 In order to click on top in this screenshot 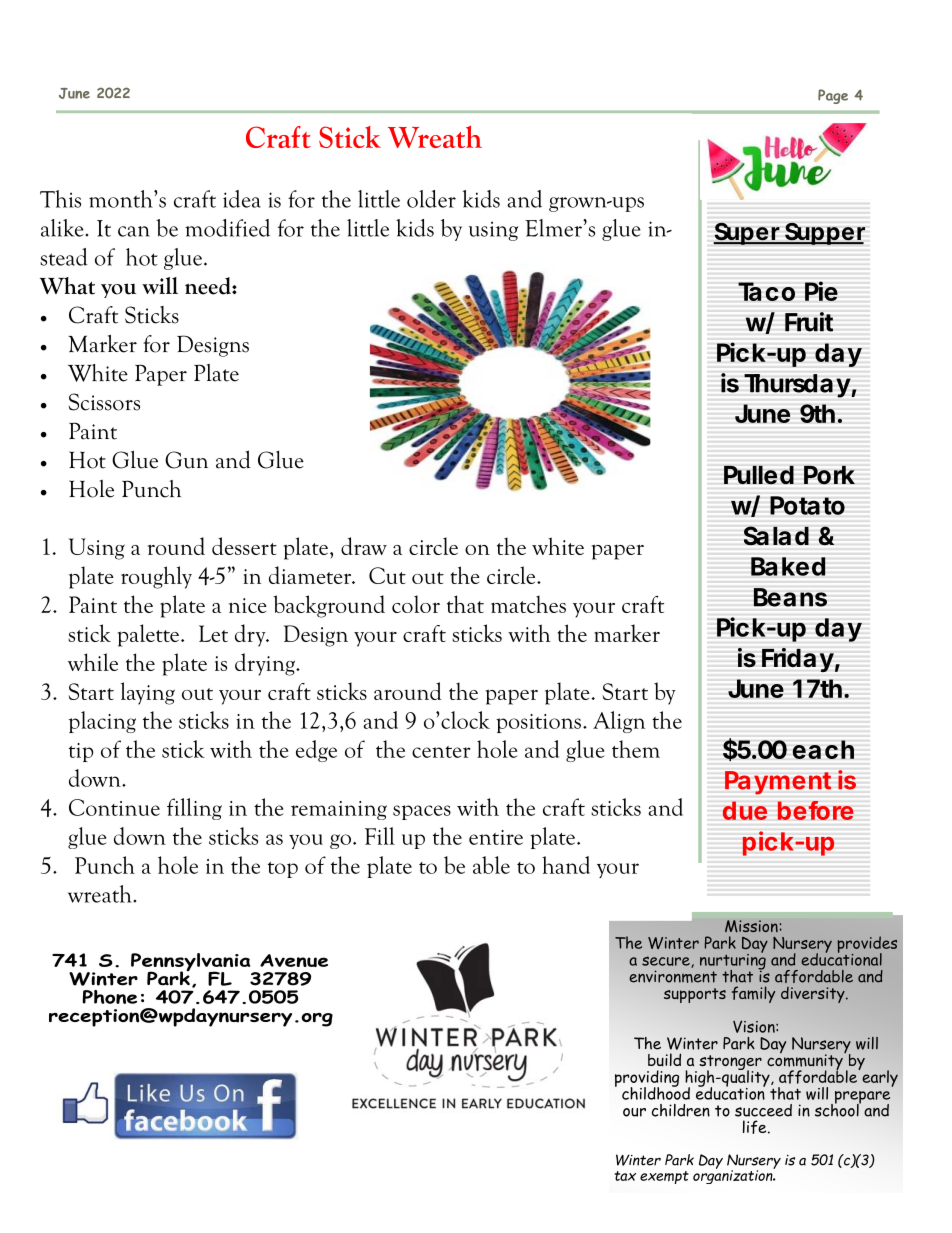, I will do `click(283, 870)`.
